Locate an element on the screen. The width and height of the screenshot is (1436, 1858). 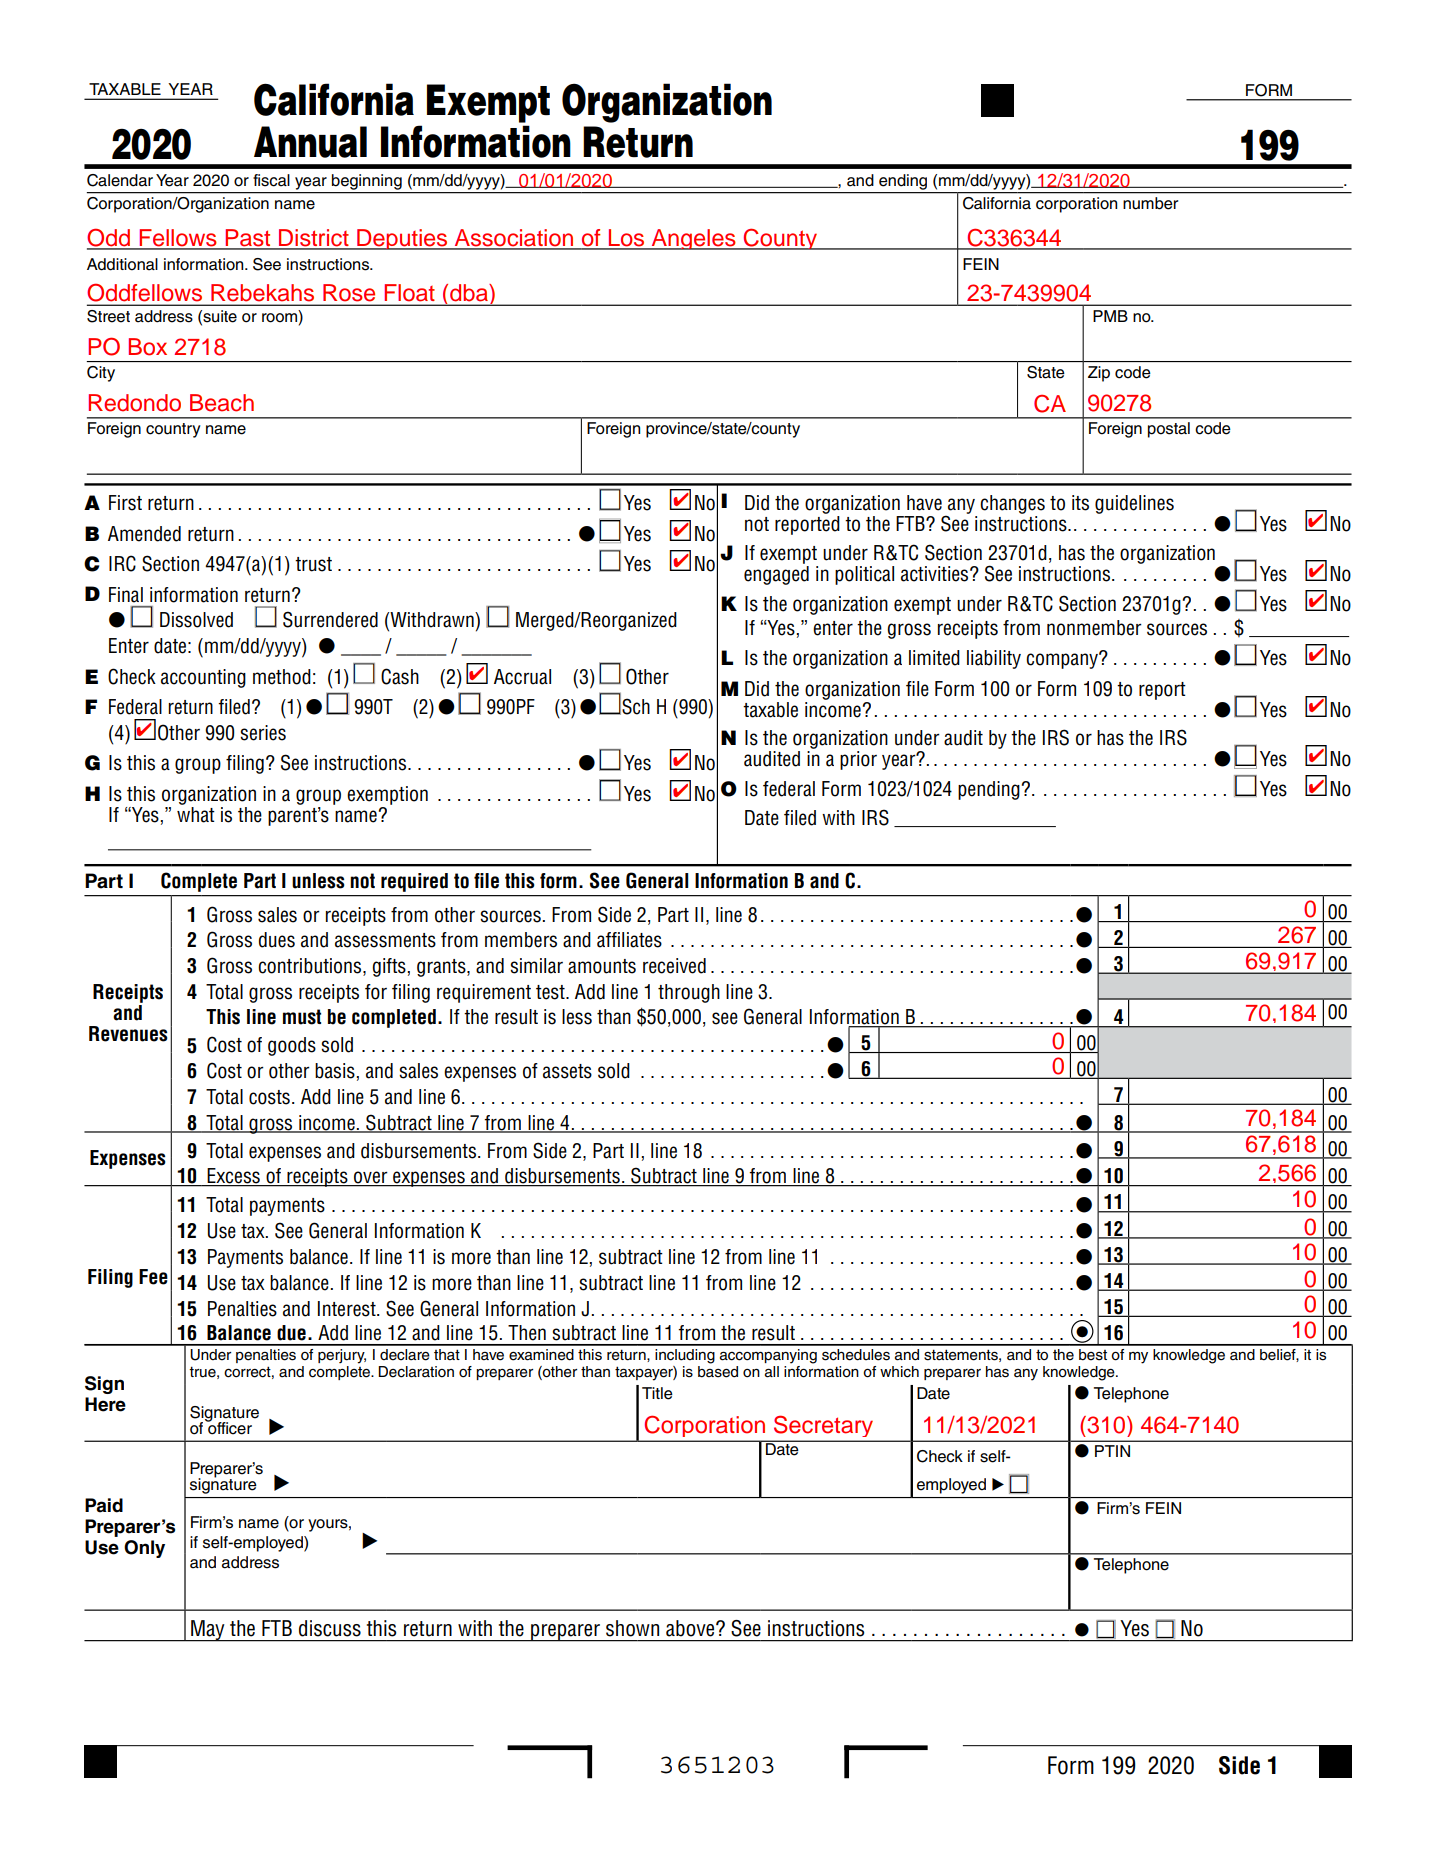
beginning is located at coordinates (367, 182).
